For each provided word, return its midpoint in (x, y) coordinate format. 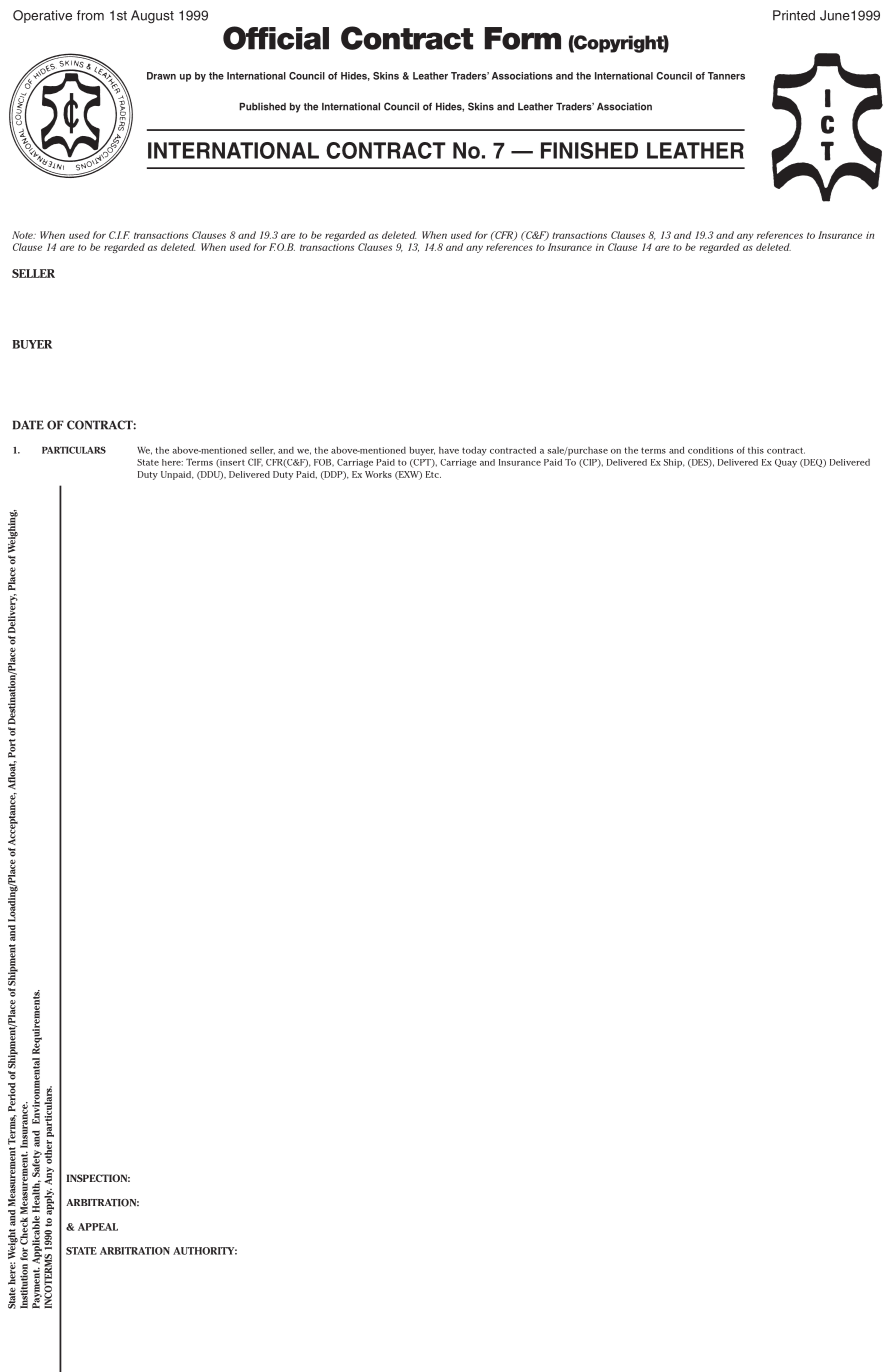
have (449, 450)
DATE (28, 425)
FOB (324, 463)
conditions (710, 450)
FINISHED (589, 150)
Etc (433, 474)
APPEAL (98, 1227)
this (756, 450)
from (90, 15)
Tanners (726, 76)
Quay (786, 463)
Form (523, 38)
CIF (255, 462)
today (474, 451)
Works (378, 474)
